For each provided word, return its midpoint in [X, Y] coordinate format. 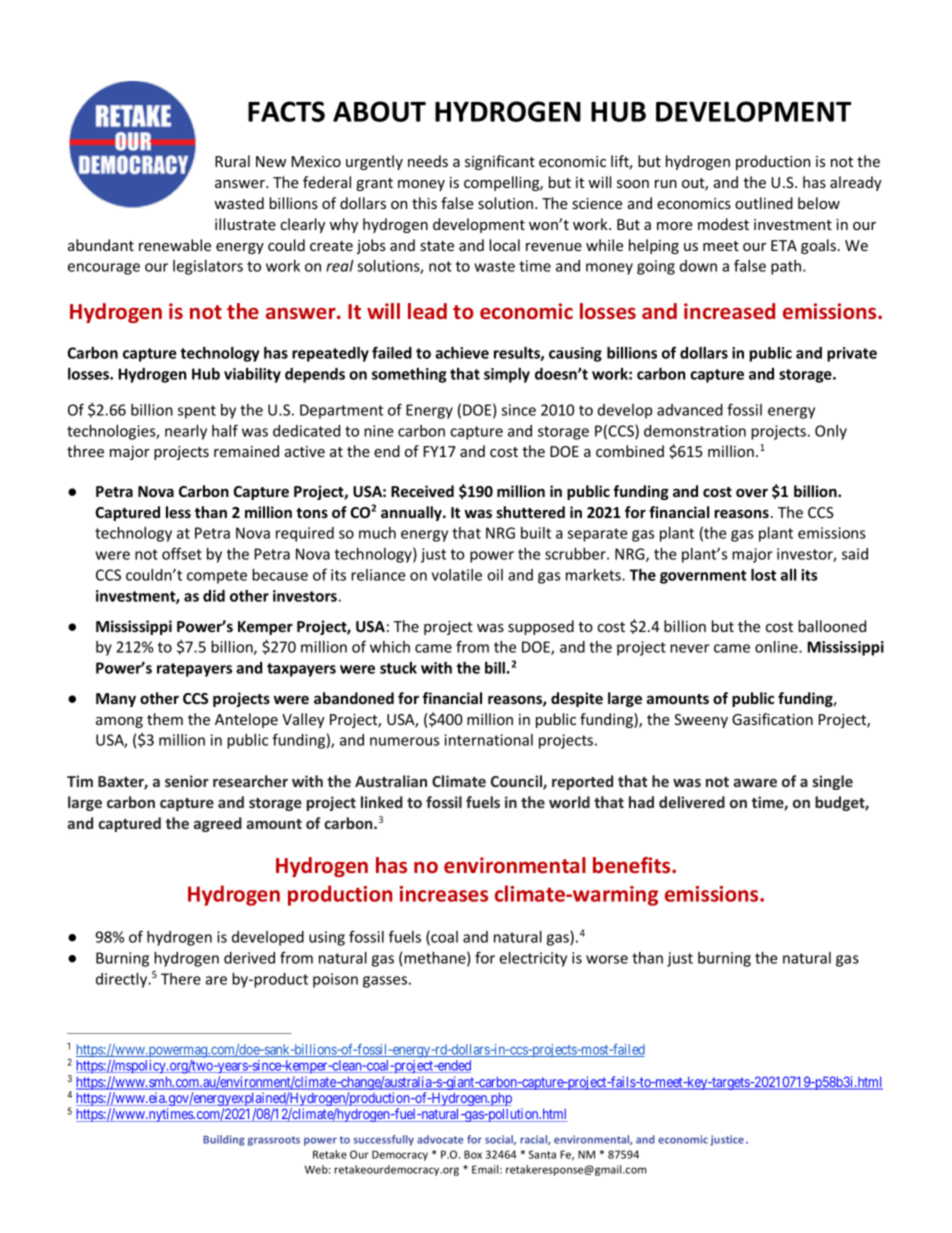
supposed [541, 627]
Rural [232, 161]
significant [500, 162]
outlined [764, 203]
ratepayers [194, 670]
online [777, 647]
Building [224, 1140]
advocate [440, 1139]
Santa [542, 1154]
